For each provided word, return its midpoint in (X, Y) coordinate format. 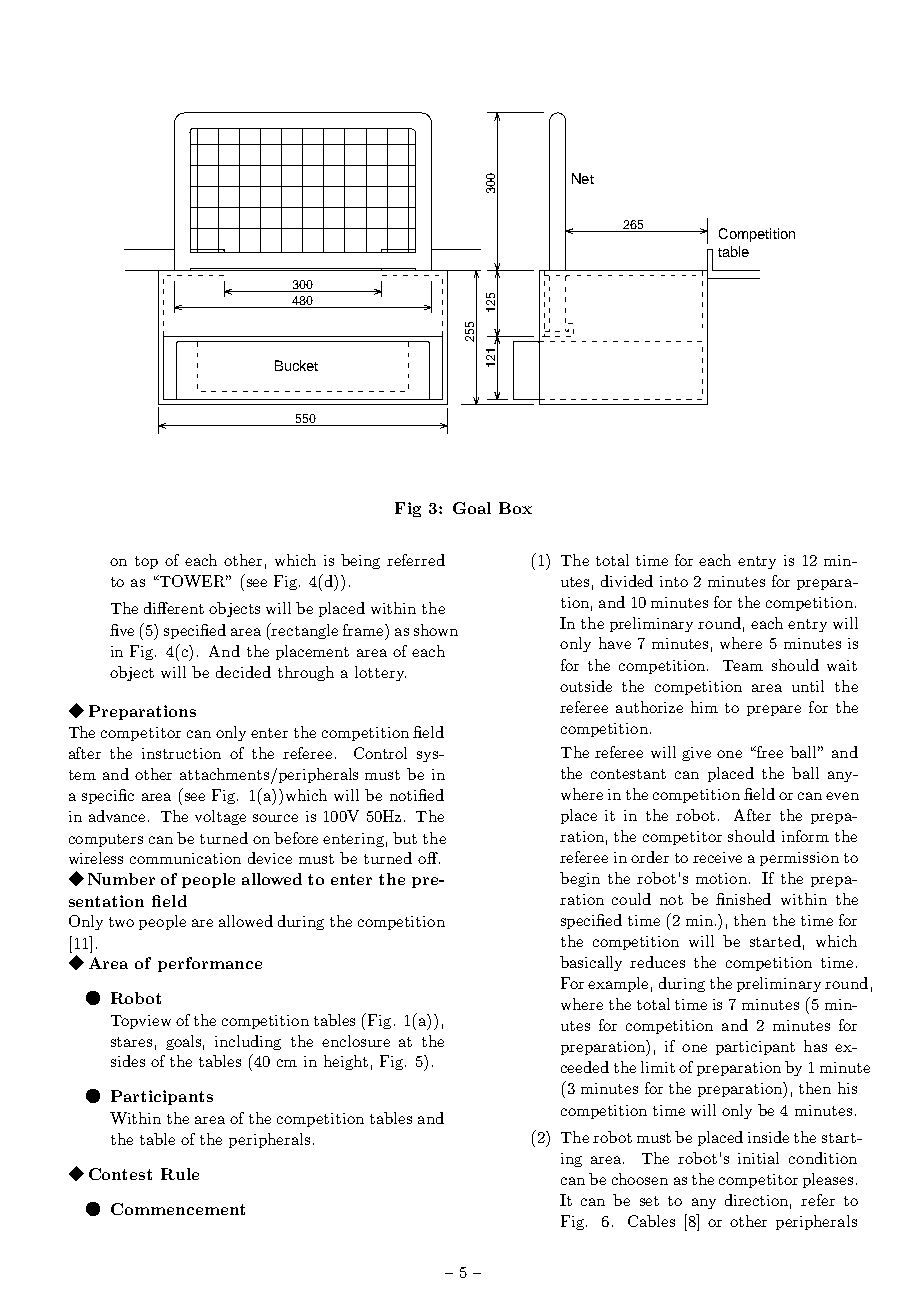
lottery (380, 673)
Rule (180, 1174)
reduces (657, 962)
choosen (640, 1179)
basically (591, 963)
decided (243, 672)
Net (583, 178)
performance (210, 964)
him (704, 707)
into (674, 581)
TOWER (193, 581)
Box (515, 508)
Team (743, 665)
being (360, 561)
